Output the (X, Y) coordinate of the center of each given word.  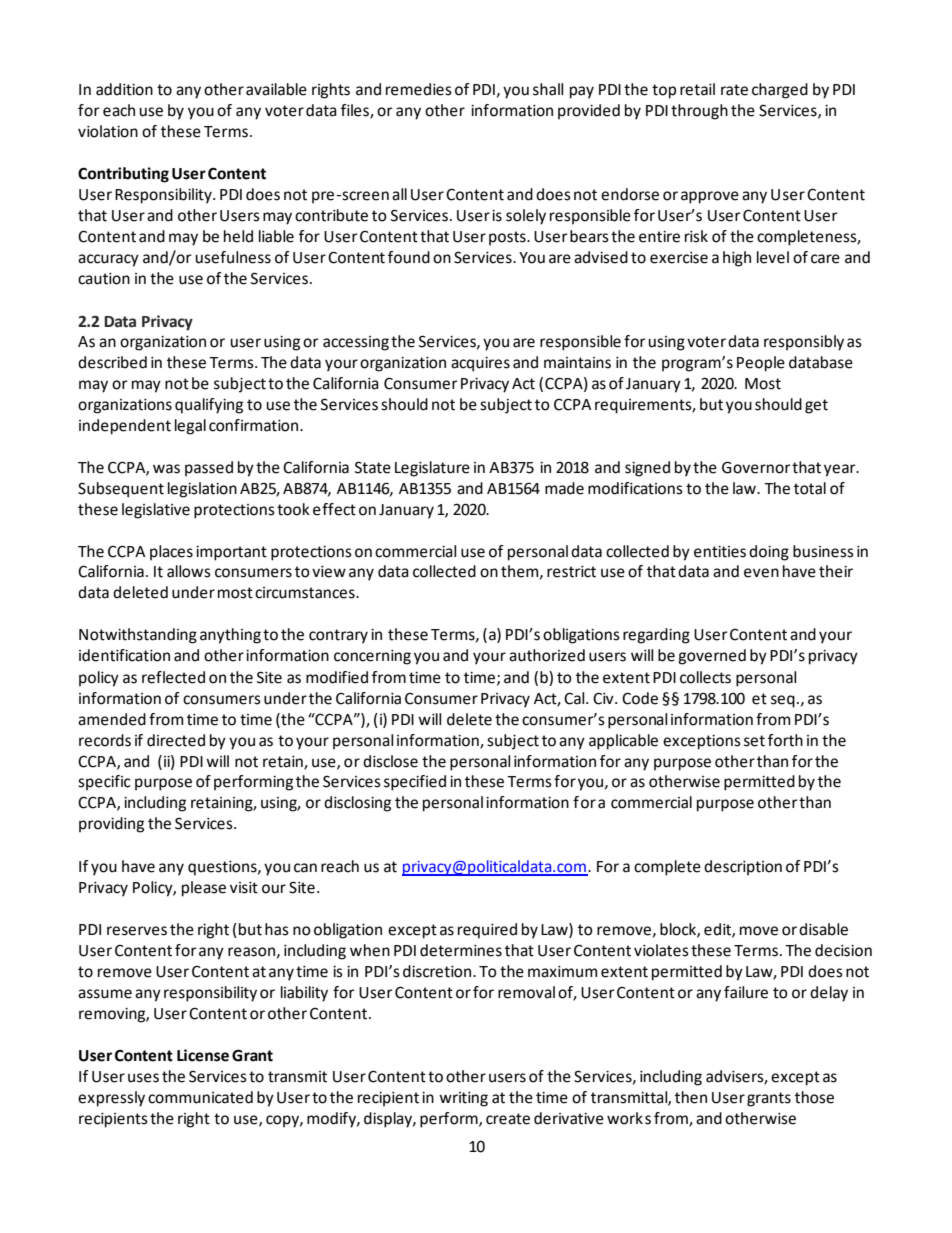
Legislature (432, 469)
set (754, 741)
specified (415, 783)
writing (463, 1099)
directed (176, 740)
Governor (756, 467)
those (814, 1097)
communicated (200, 1097)
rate (734, 90)
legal (190, 427)
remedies (419, 89)
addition (124, 89)
